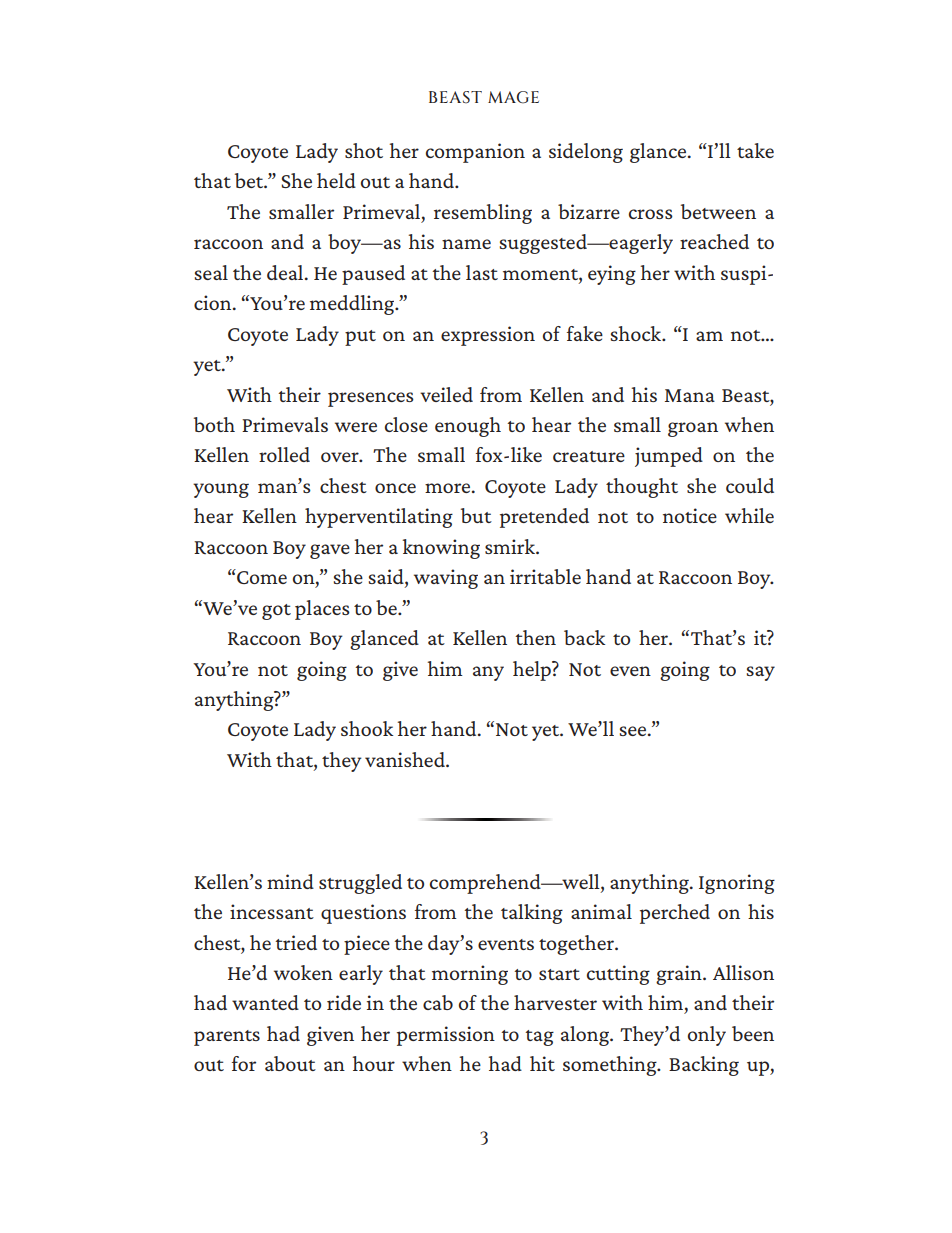 The image size is (952, 1233). I want to click on companion, so click(475, 153).
